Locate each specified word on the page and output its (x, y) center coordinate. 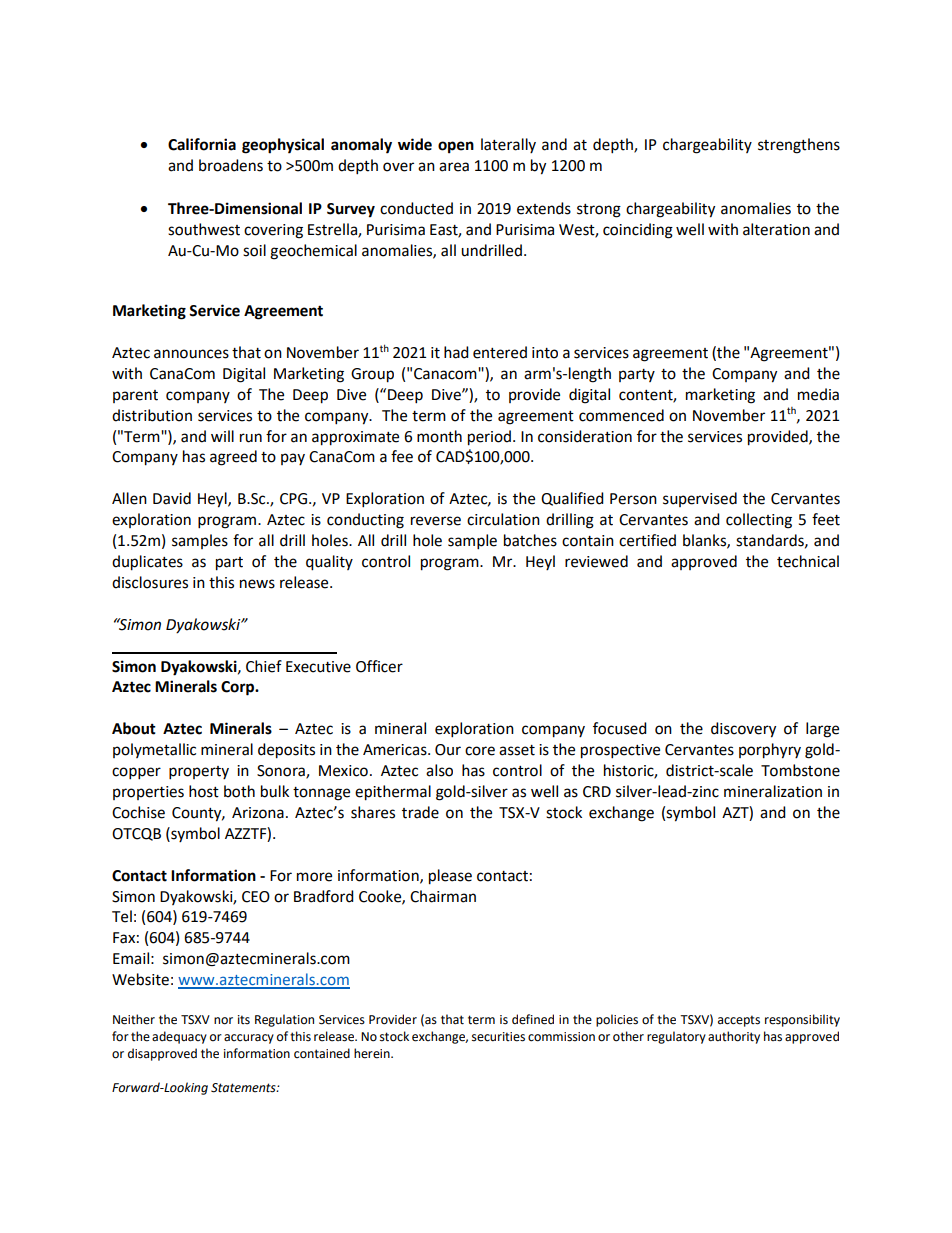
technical (808, 561)
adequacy (179, 1037)
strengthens (799, 146)
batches (530, 540)
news (257, 584)
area (454, 167)
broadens (231, 165)
